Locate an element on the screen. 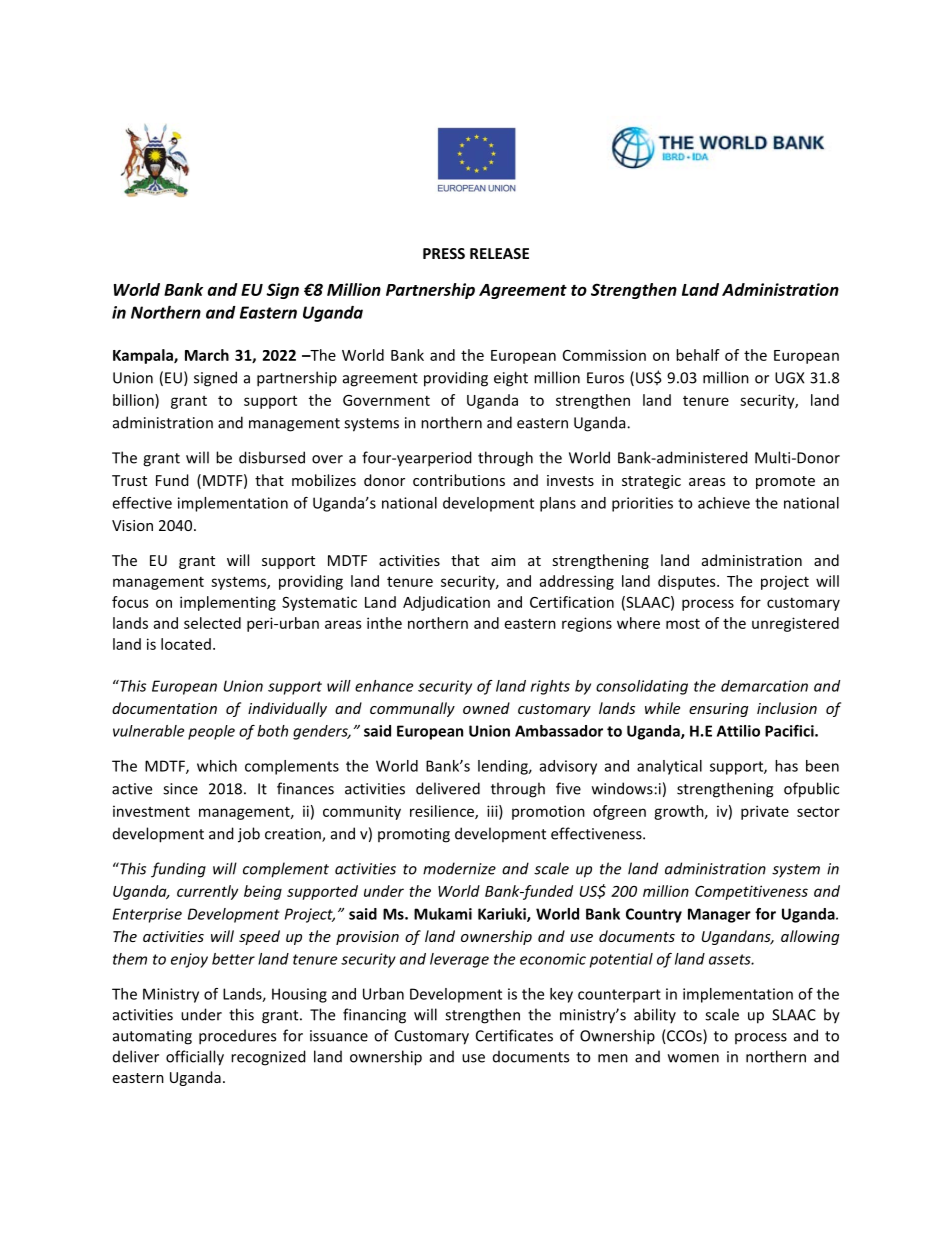 This screenshot has height=1233, width=952. RELEASE is located at coordinates (499, 253).
